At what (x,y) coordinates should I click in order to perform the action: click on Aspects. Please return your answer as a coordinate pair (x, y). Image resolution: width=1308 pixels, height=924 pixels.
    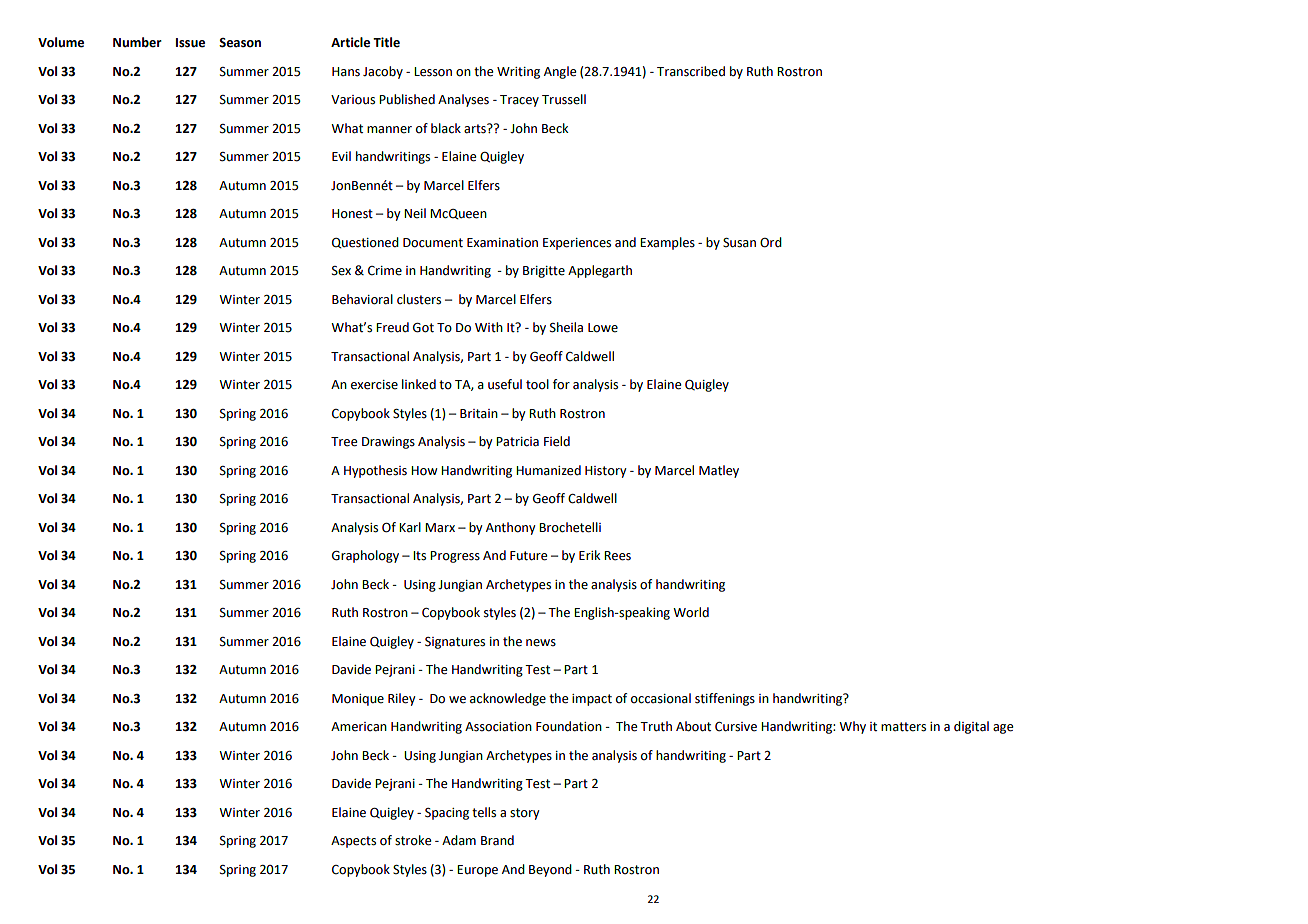
    Looking at the image, I should click on (353, 842).
